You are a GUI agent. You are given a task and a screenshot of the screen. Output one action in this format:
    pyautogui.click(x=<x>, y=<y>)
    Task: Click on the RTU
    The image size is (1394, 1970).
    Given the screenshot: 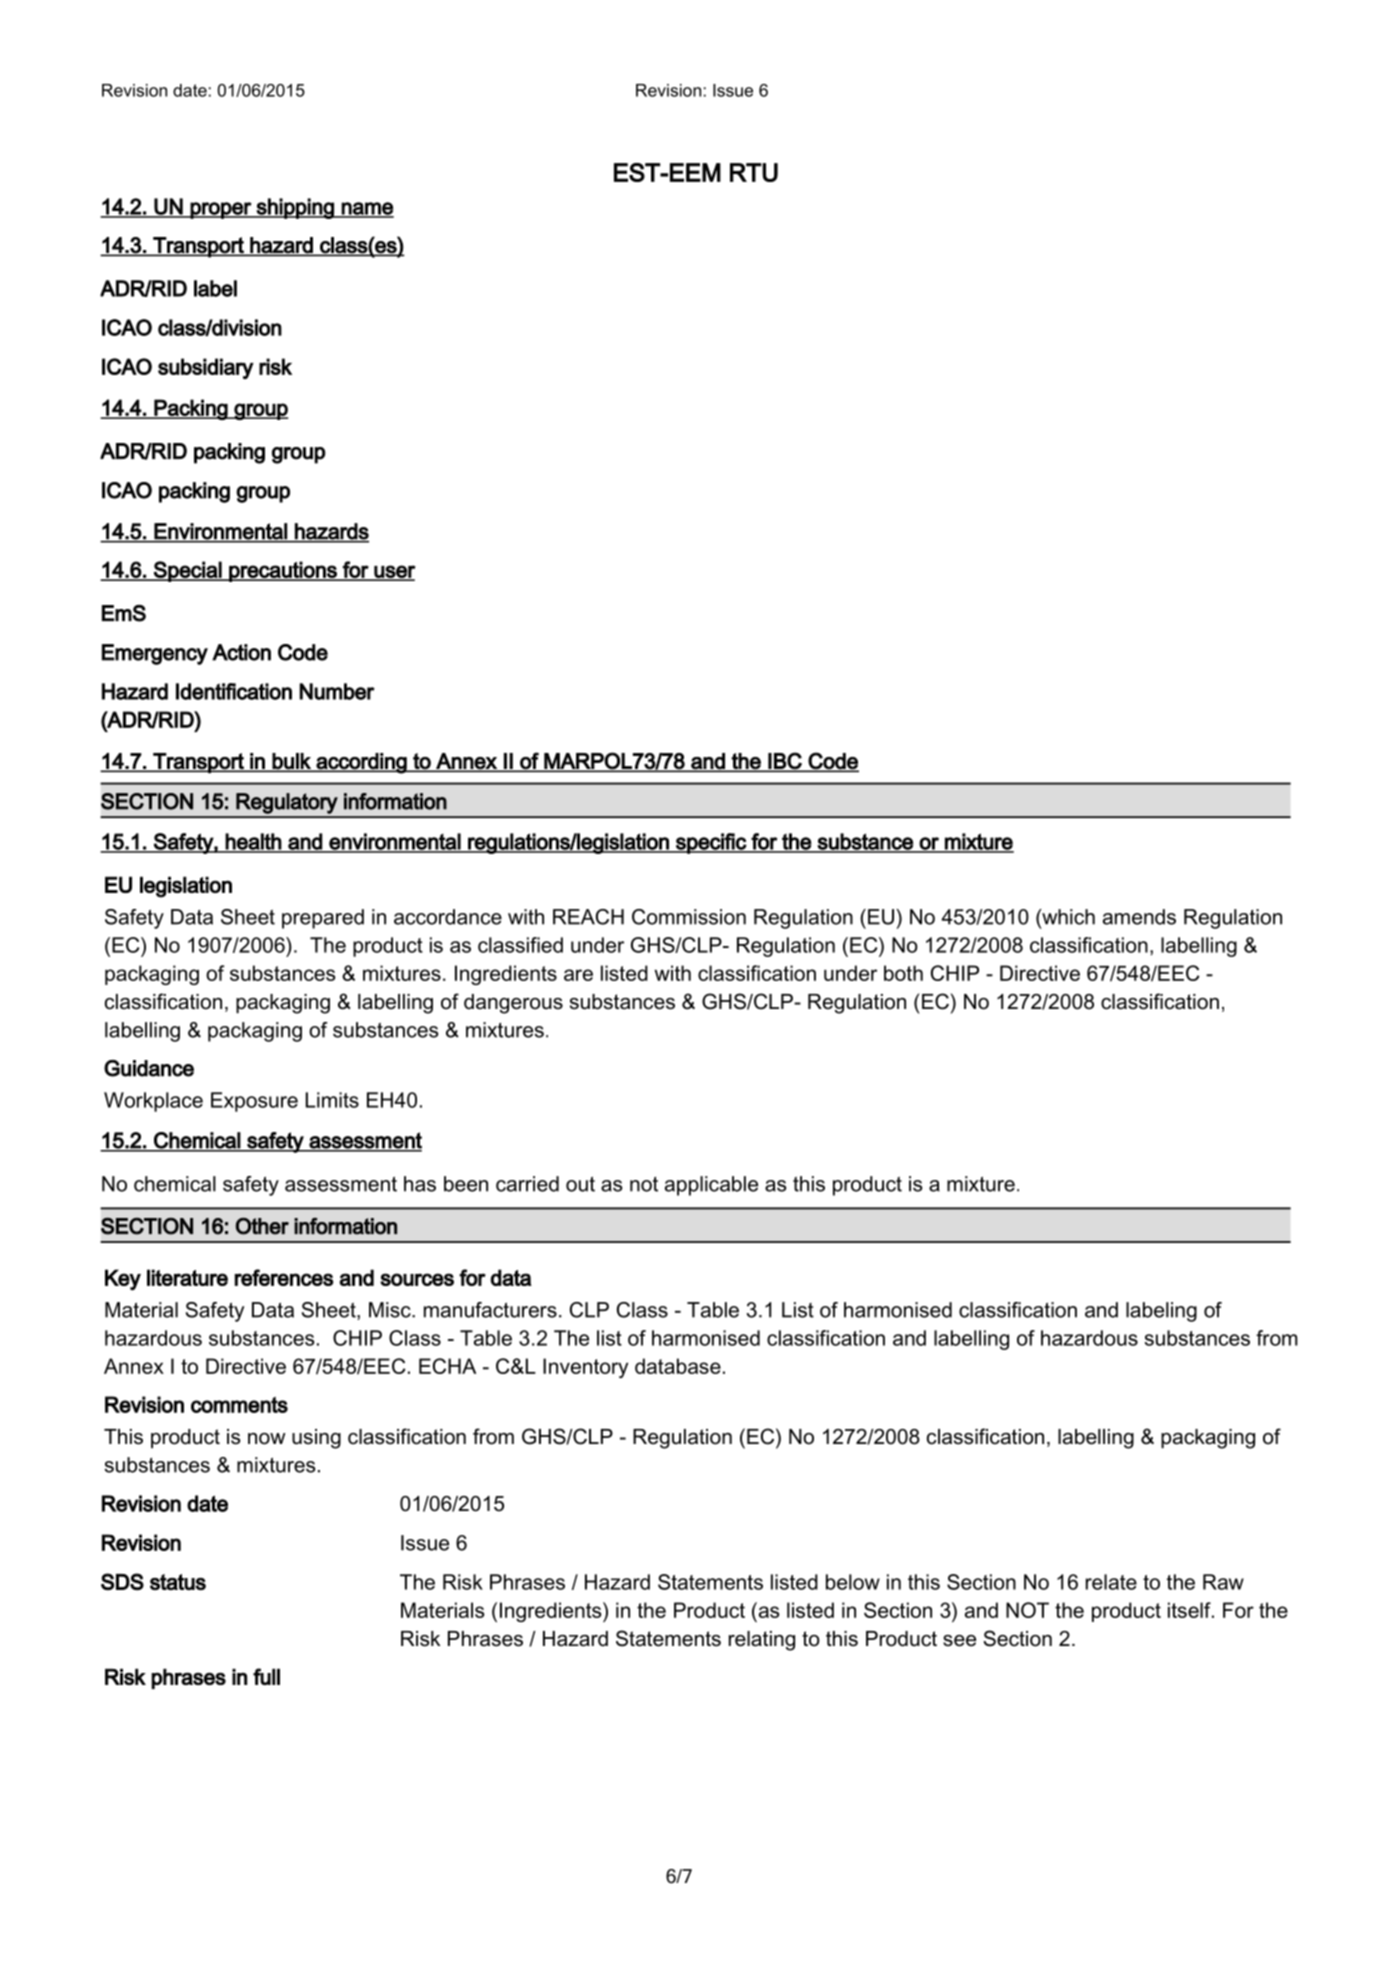 What is the action you would take?
    pyautogui.click(x=754, y=172)
